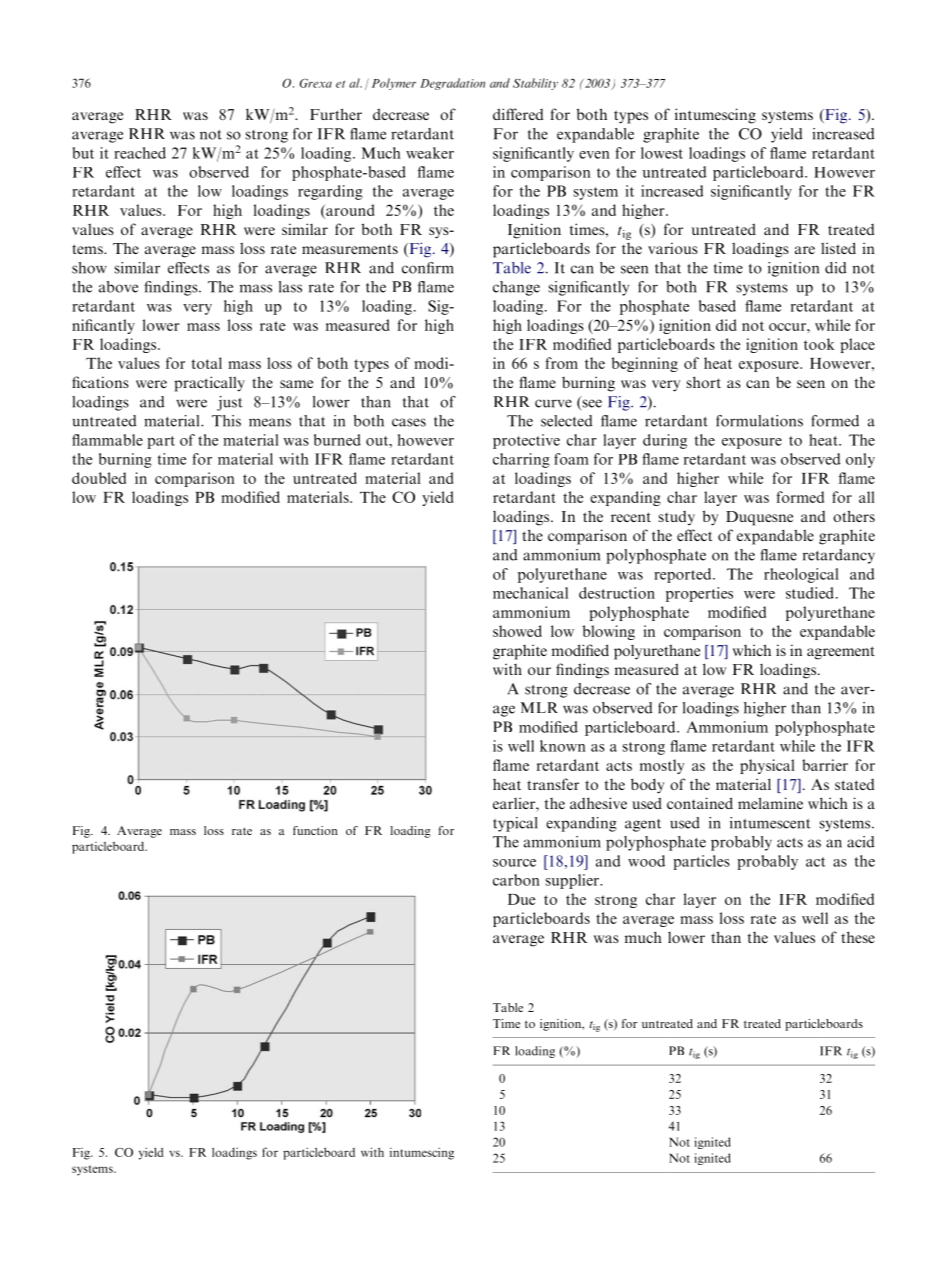 This screenshot has width=952, height=1271. Describe the element at coordinates (452, 84) in the screenshot. I see `Degradation` at that location.
